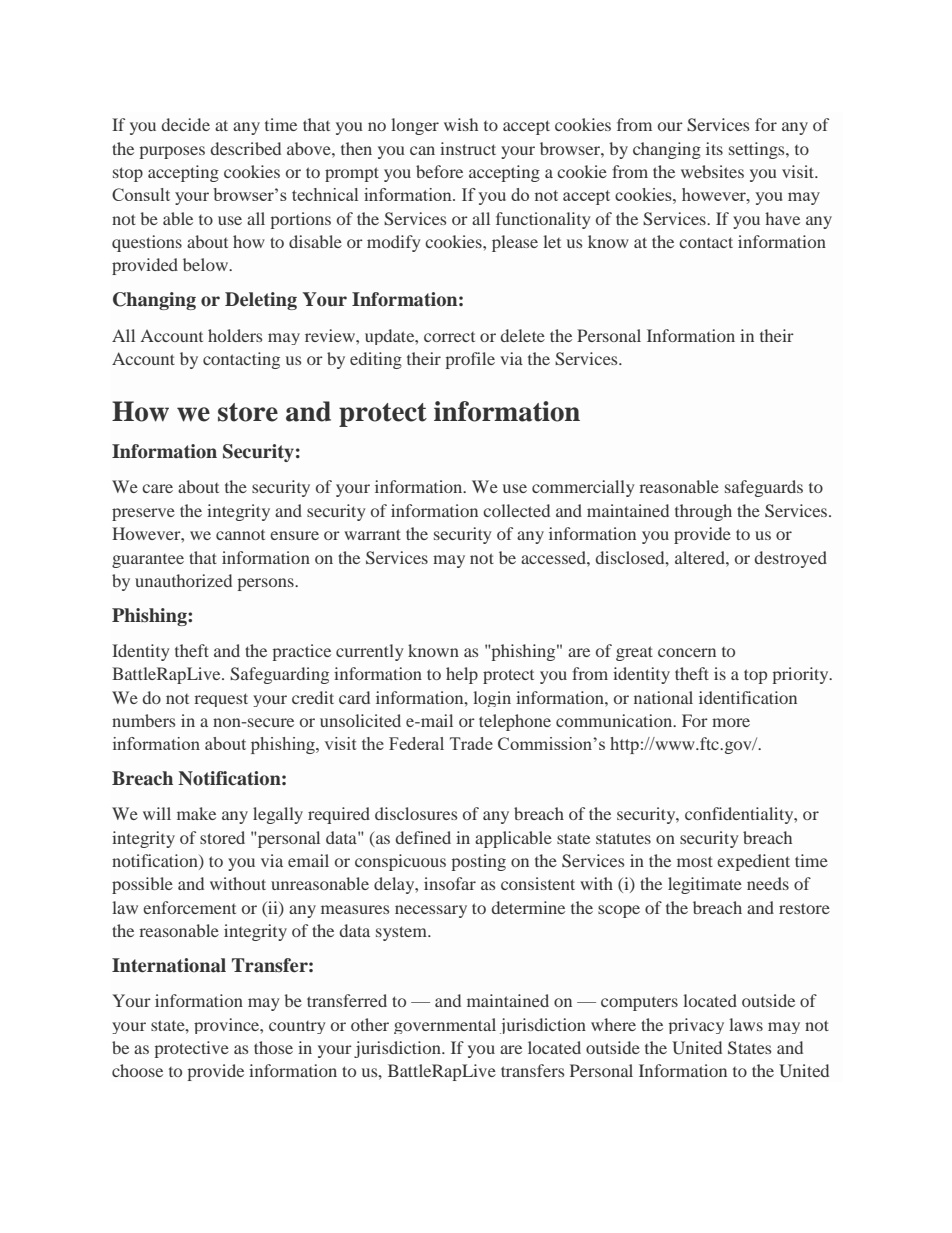 Image resolution: width=952 pixels, height=1233 pixels. Describe the element at coordinates (273, 1047) in the screenshot. I see `those` at that location.
